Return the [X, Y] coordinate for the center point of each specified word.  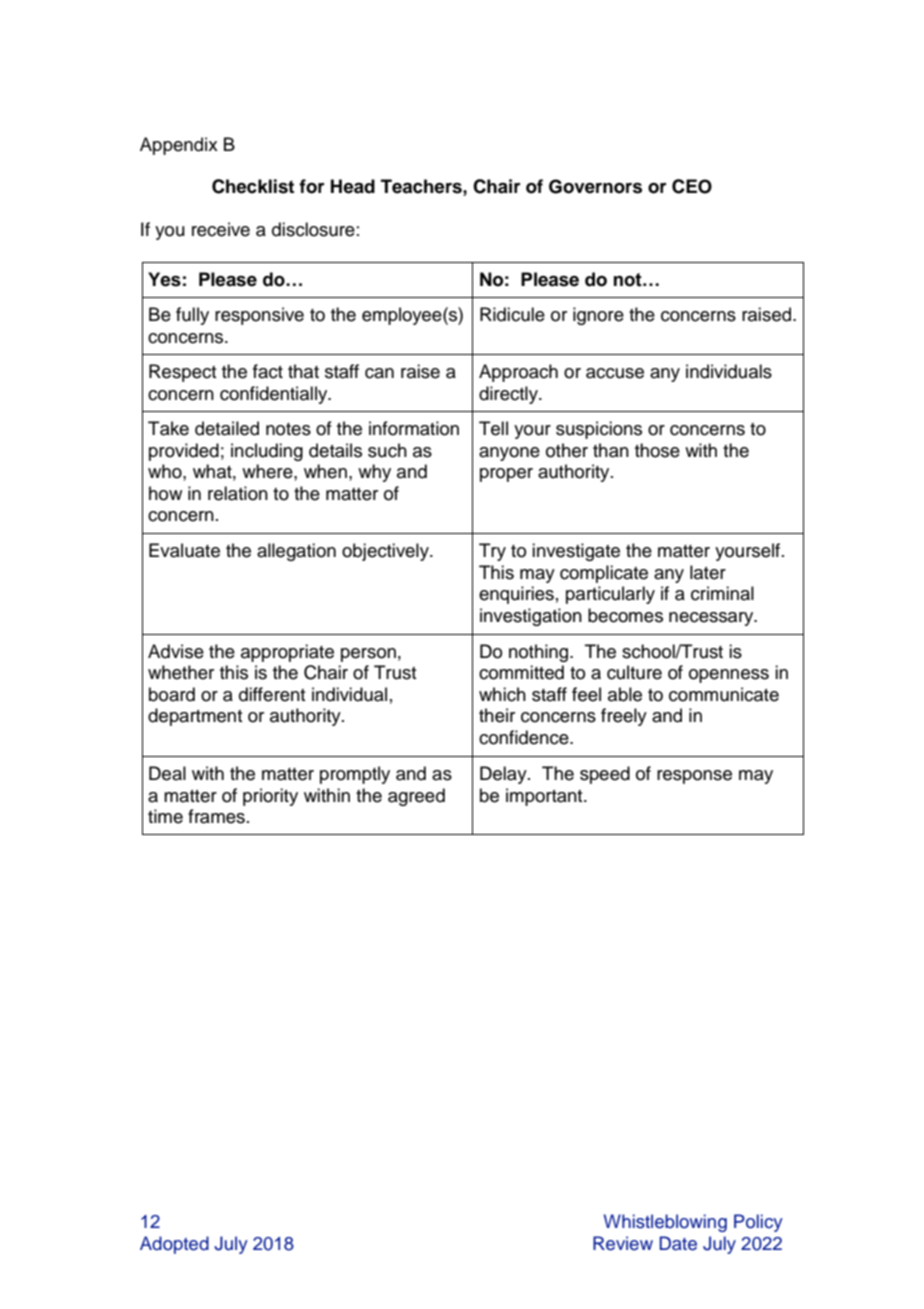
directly [509, 395]
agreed [416, 797]
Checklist [253, 186]
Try [492, 552]
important [545, 797]
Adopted [174, 1245]
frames [216, 816]
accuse [615, 373]
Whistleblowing [665, 1223]
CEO [692, 186]
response [694, 777]
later [708, 572]
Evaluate [184, 550]
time [165, 816]
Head [353, 186]
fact [268, 371]
